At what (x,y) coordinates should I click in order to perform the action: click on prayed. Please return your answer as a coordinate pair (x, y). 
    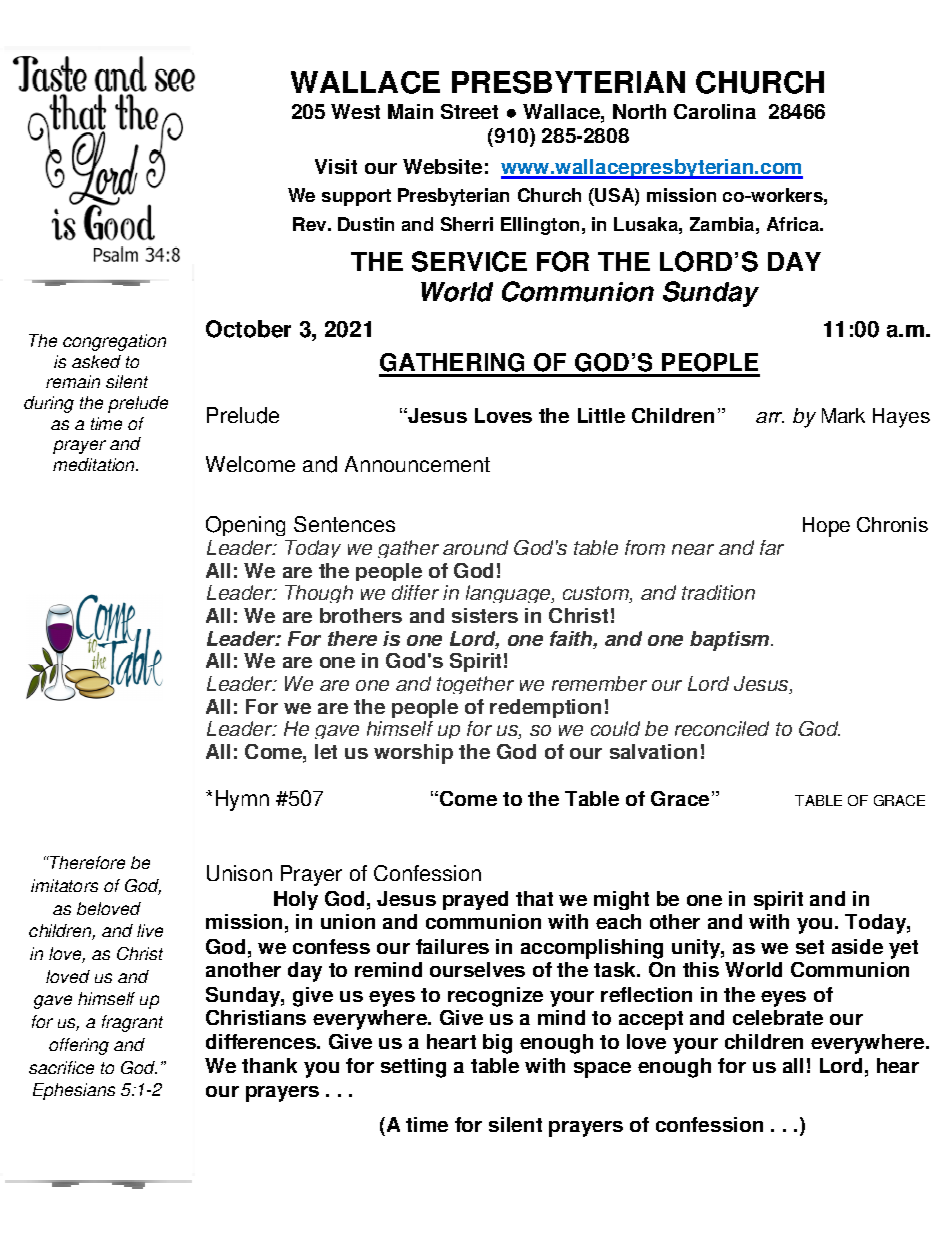
    Looking at the image, I should click on (475, 900).
